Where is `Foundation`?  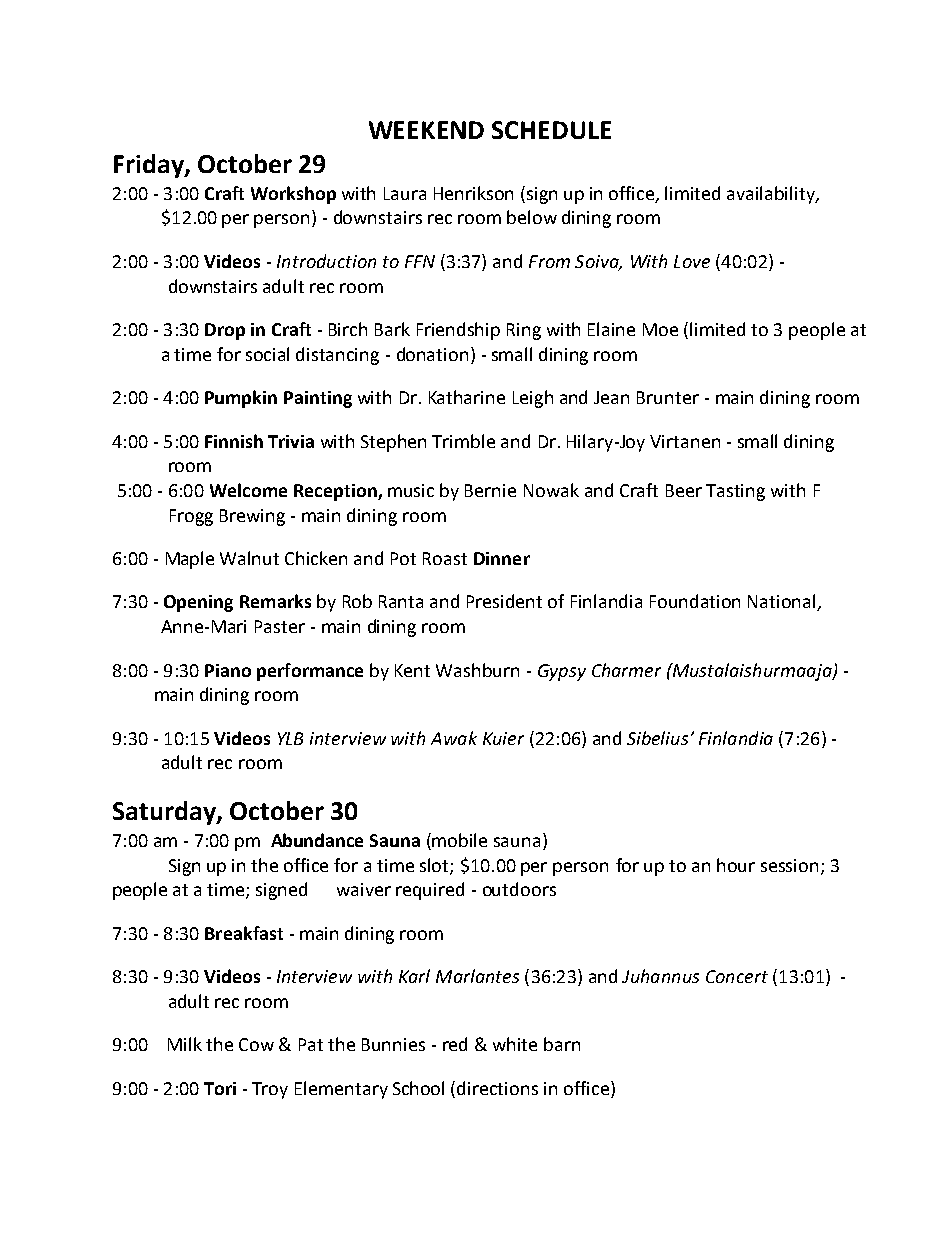
Foundation is located at coordinates (695, 601).
